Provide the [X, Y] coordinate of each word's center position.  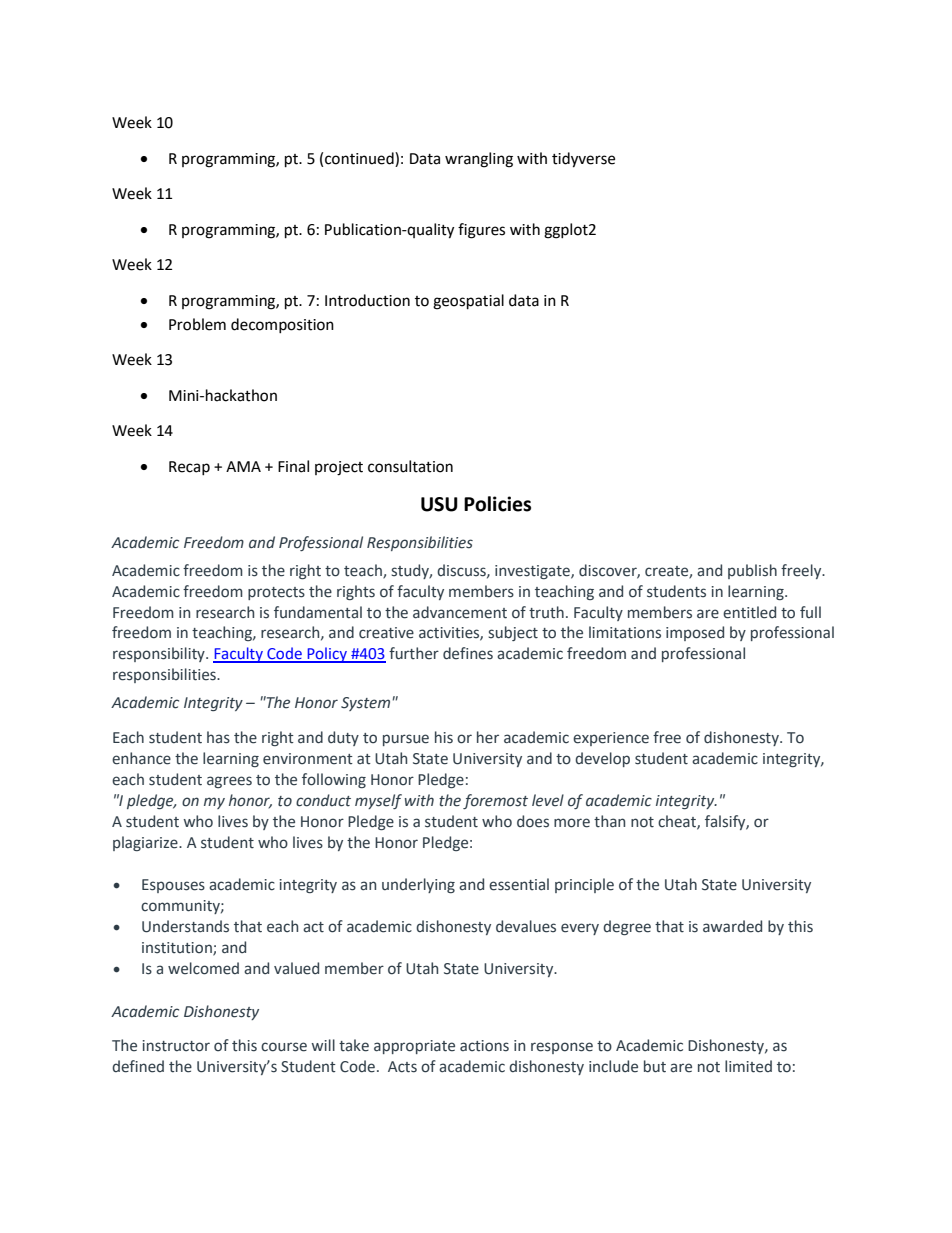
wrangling [479, 160]
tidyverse [583, 160]
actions [484, 1046]
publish [752, 571]
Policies [497, 504]
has [218, 737]
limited [748, 1066]
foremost [495, 801]
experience [611, 739]
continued [360, 159]
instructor [176, 1046]
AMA [243, 466]
